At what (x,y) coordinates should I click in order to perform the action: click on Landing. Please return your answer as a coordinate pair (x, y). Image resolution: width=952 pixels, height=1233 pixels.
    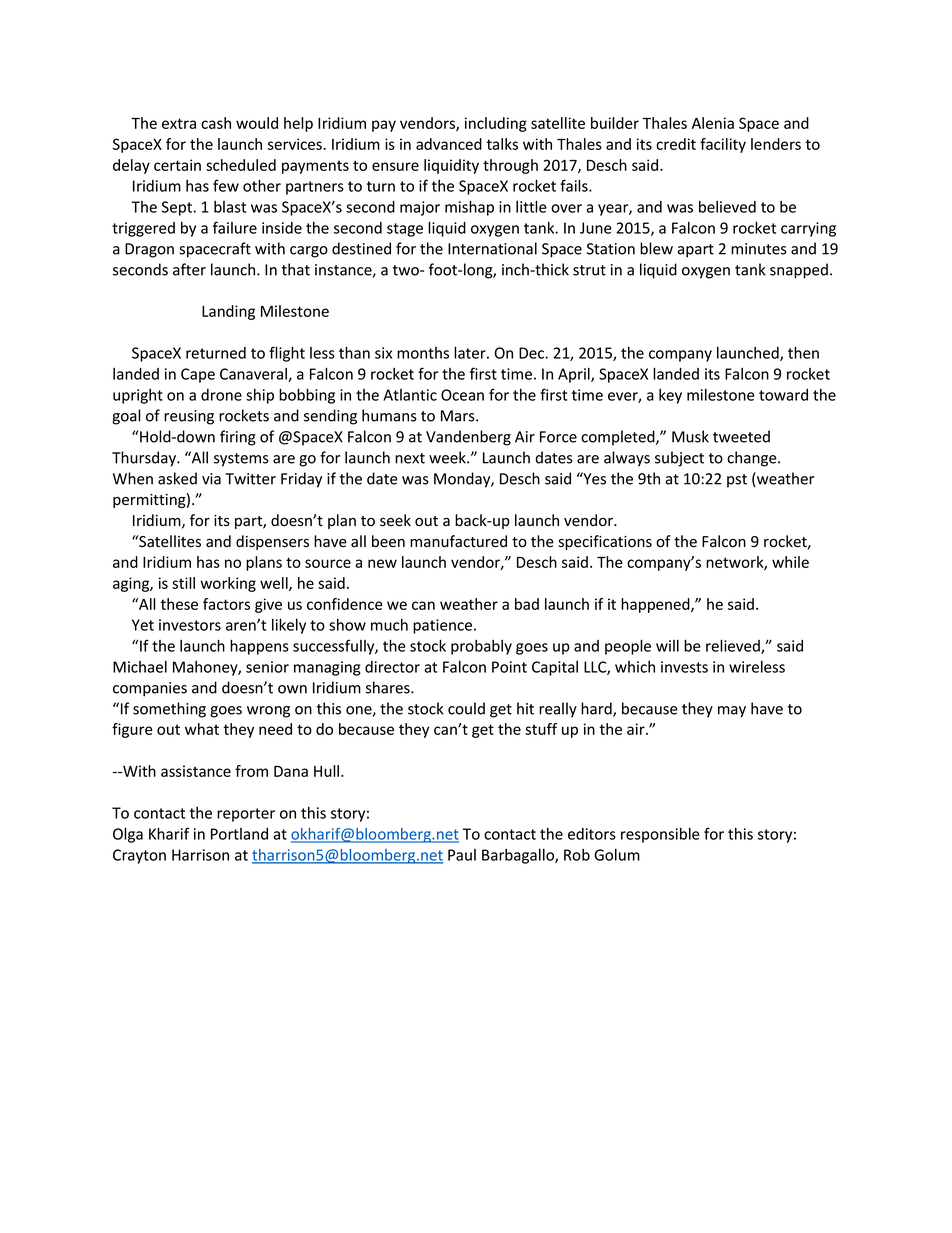
    Looking at the image, I should click on (228, 312).
